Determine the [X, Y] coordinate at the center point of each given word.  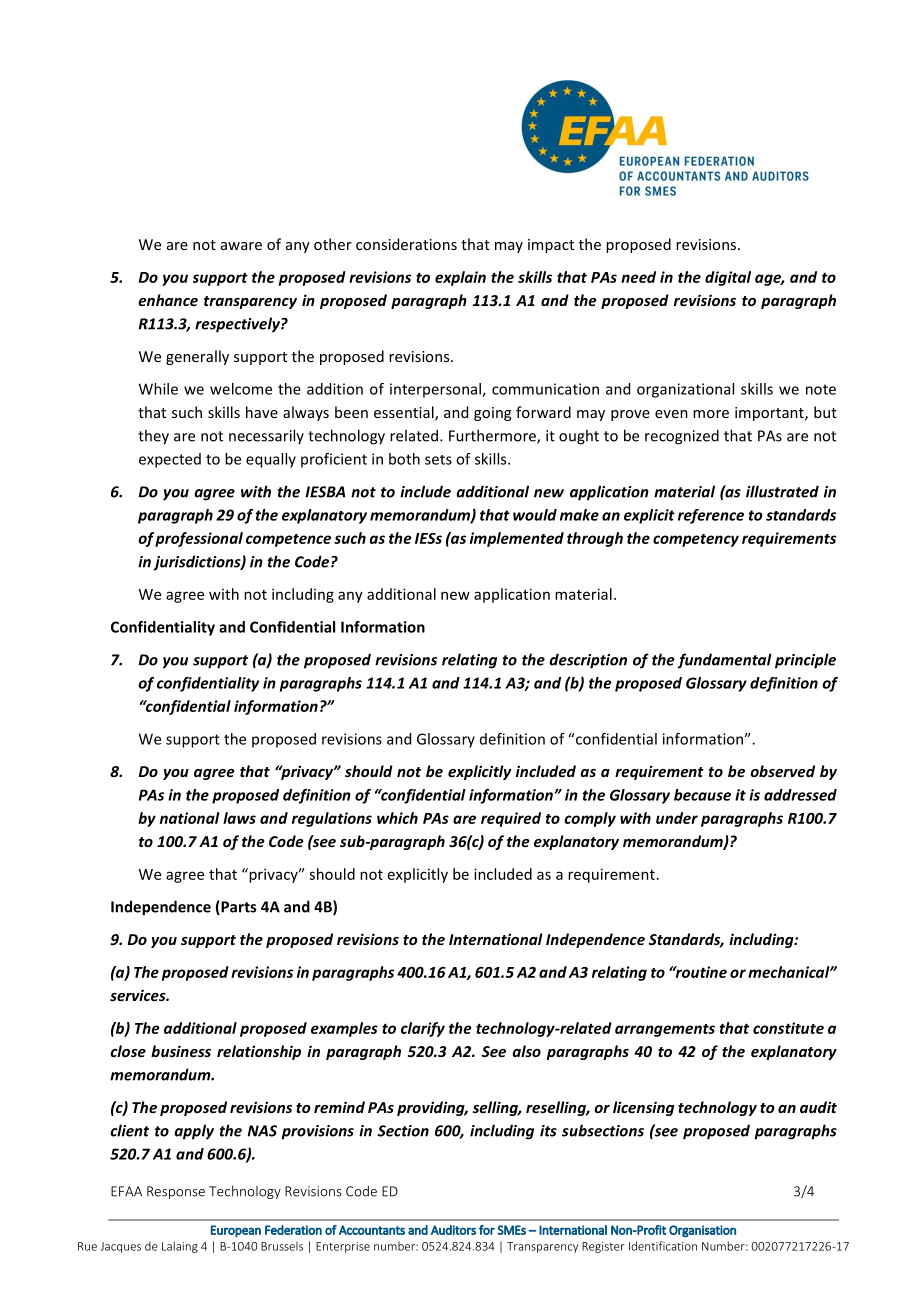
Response [176, 1192]
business [181, 1051]
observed [782, 771]
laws [239, 818]
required [511, 819]
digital [728, 278]
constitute [788, 1028]
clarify [423, 1029]
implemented [517, 539]
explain [460, 278]
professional [199, 539]
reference [711, 516]
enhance [168, 300]
